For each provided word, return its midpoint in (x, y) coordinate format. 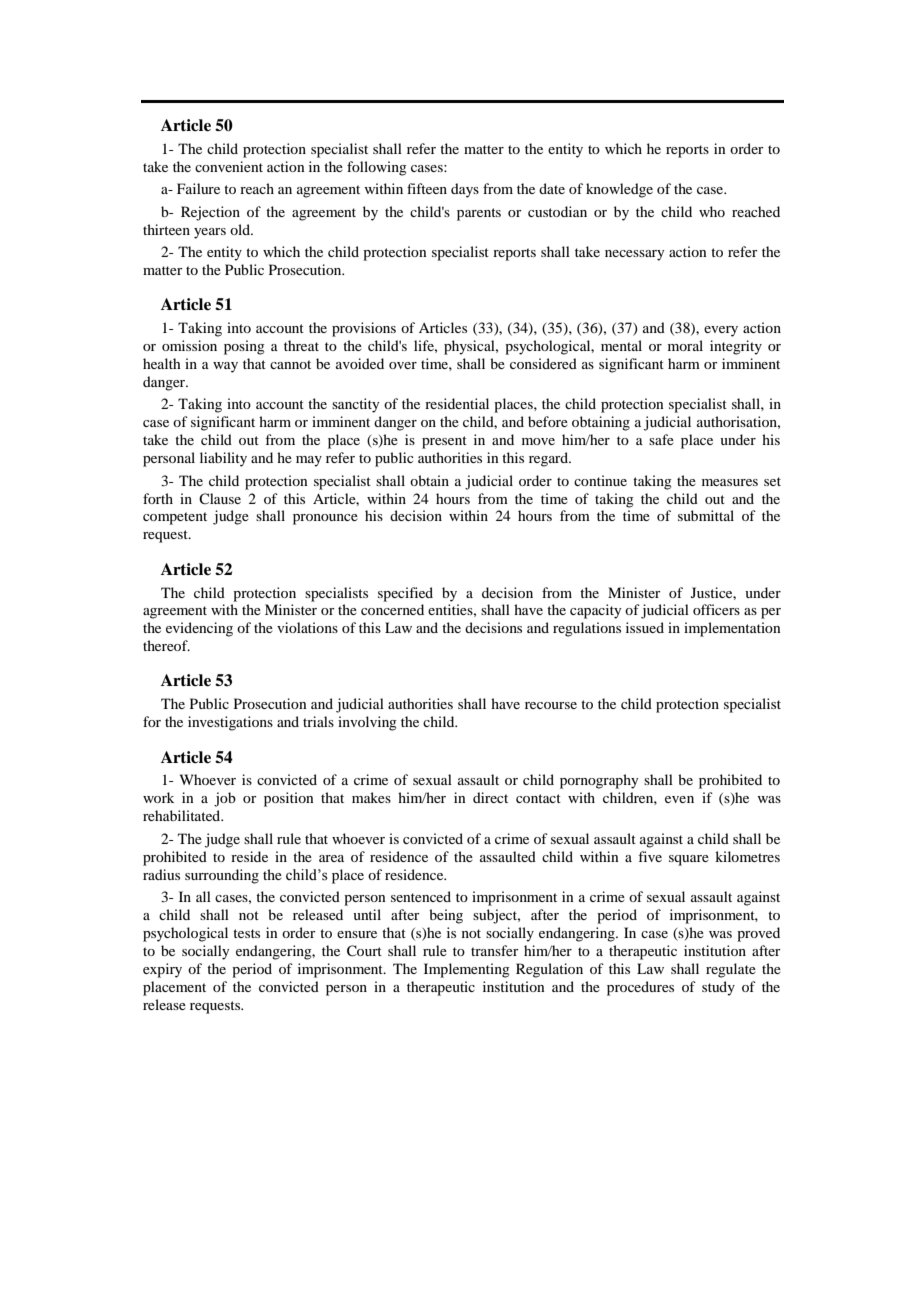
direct (490, 797)
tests (246, 933)
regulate (731, 970)
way (225, 367)
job (225, 799)
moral (685, 345)
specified (405, 594)
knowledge (619, 190)
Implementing (467, 970)
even (679, 799)
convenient (229, 166)
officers (716, 609)
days (465, 190)
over (403, 365)
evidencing (199, 629)
